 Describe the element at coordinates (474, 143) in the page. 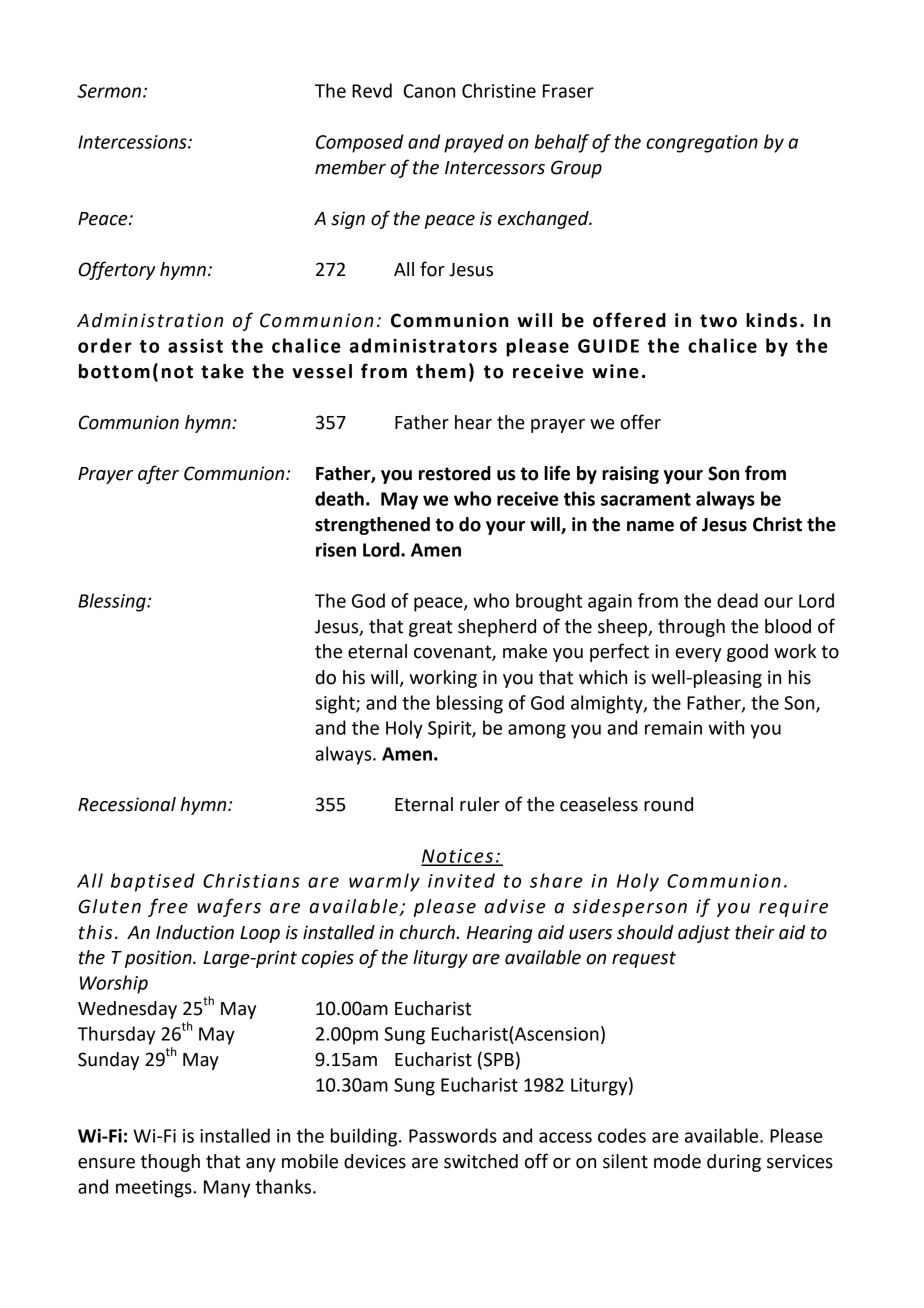

I see `prayed` at that location.
